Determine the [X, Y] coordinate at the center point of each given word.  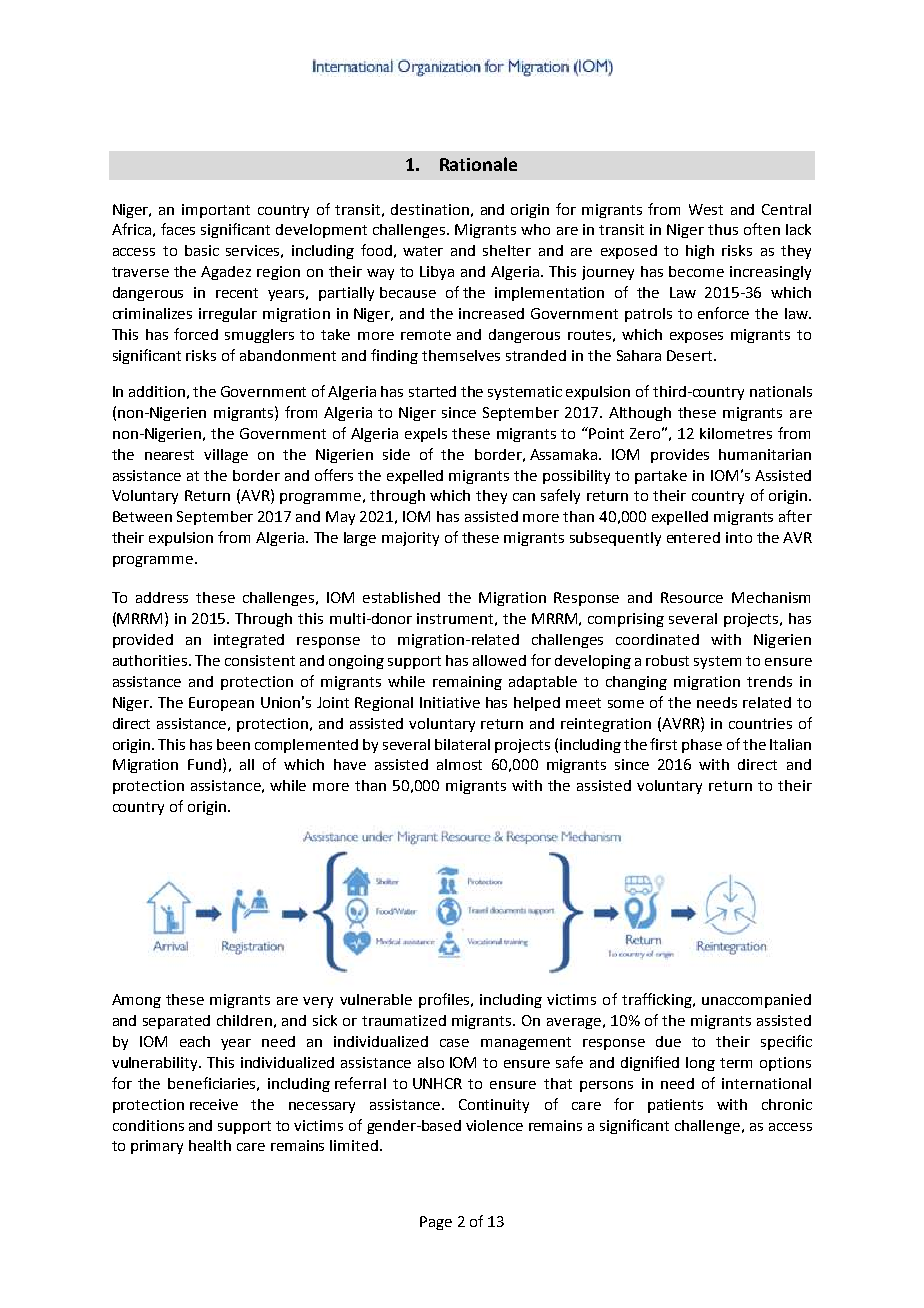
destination [430, 209]
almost [459, 764]
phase [702, 746]
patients [675, 1106]
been [233, 744]
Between [142, 516]
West [706, 209]
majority [410, 539]
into [739, 537]
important [216, 211]
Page [436, 1223]
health [210, 1145]
